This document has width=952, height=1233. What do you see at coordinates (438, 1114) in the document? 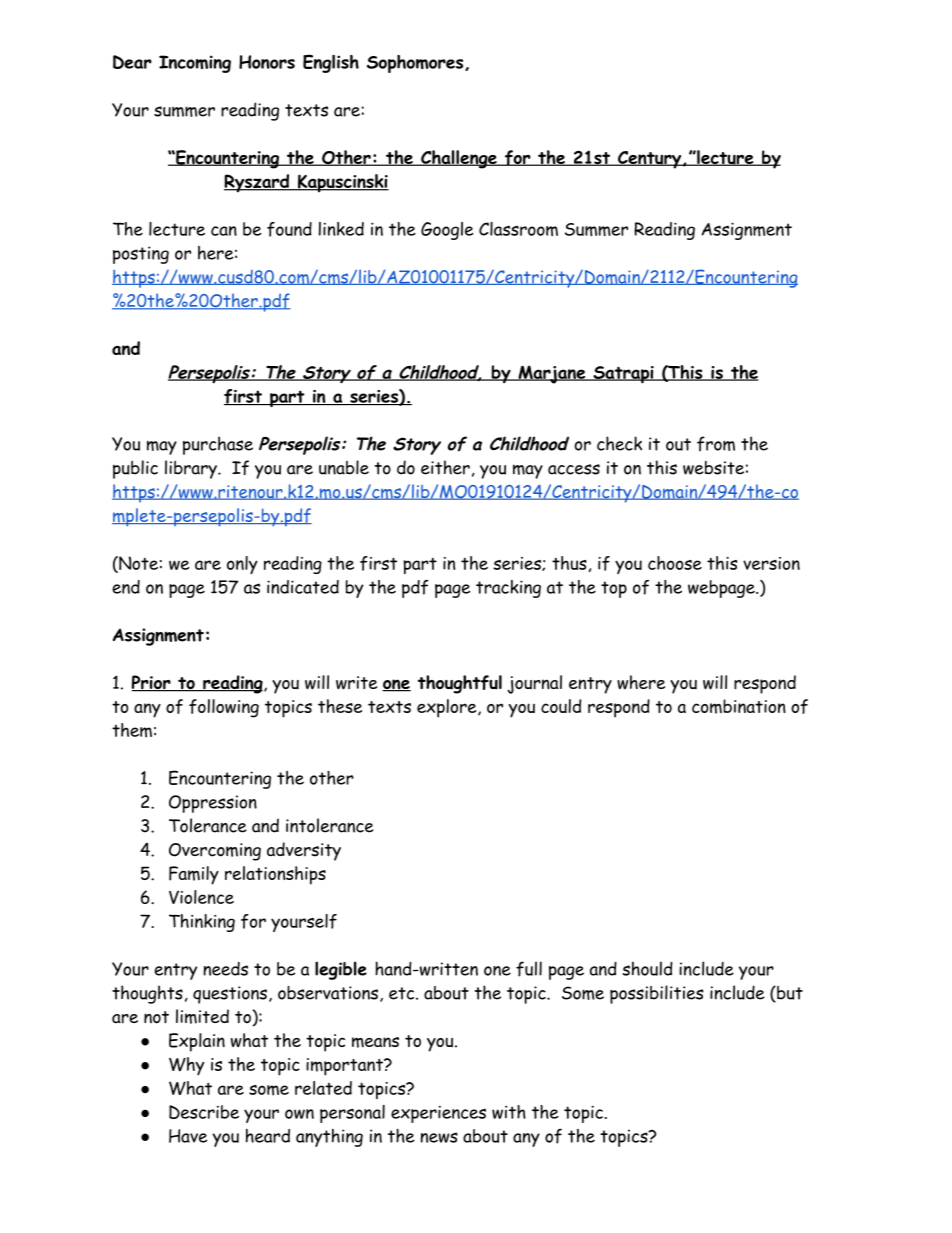
I see `experiences` at bounding box center [438, 1114].
